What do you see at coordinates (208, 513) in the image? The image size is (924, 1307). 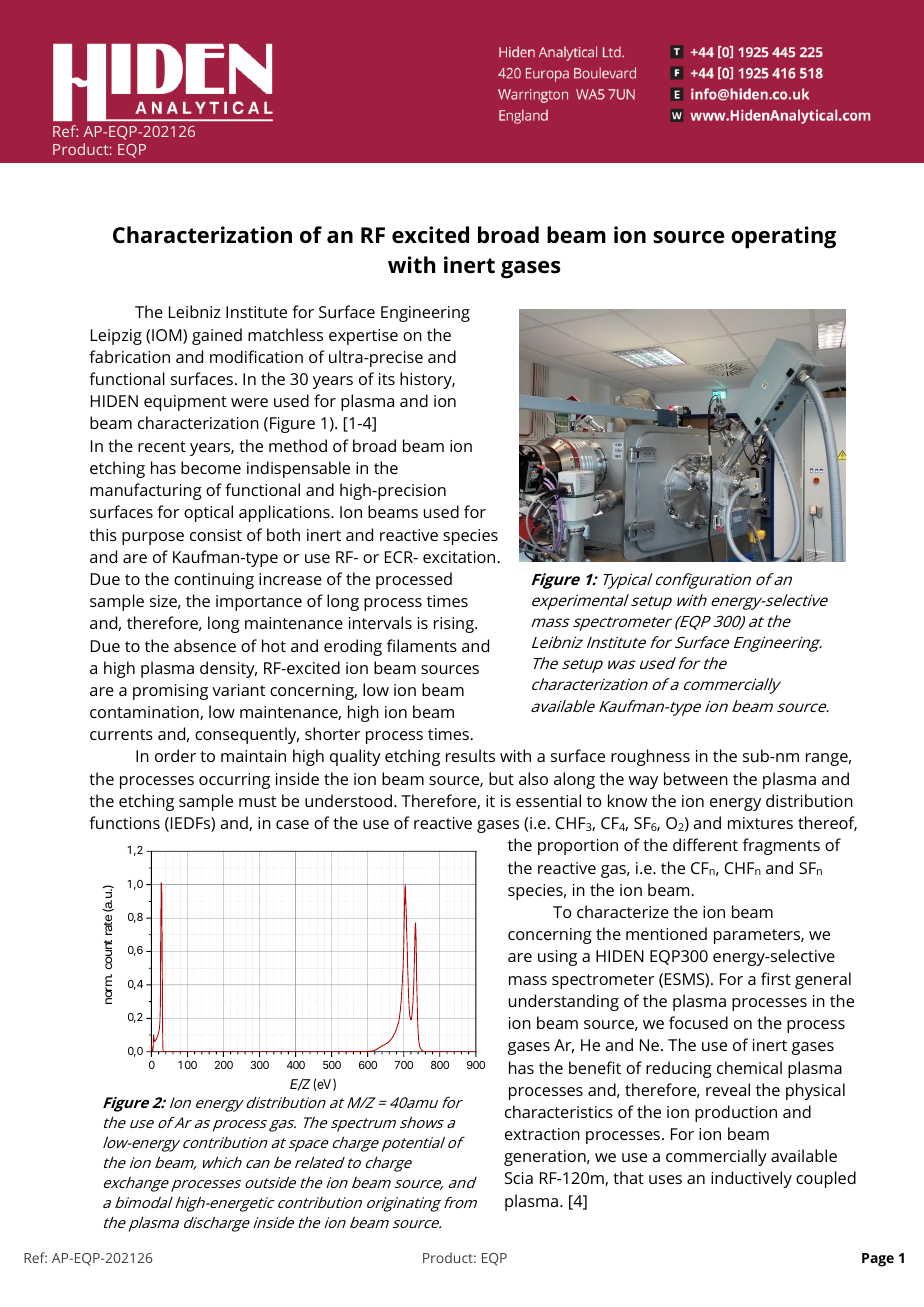 I see `optical` at bounding box center [208, 513].
